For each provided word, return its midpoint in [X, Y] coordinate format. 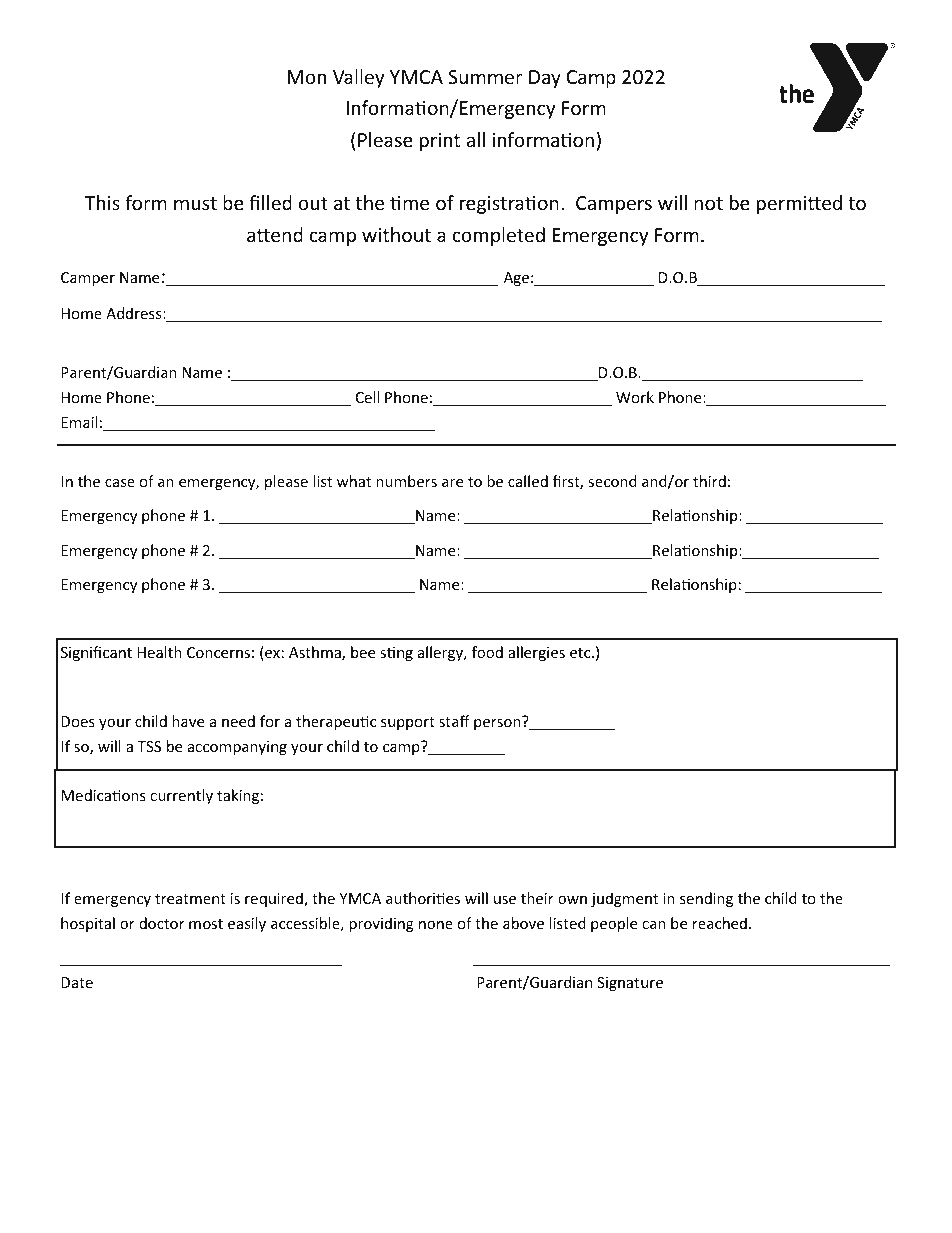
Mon [307, 77]
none [436, 925]
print [440, 142]
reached [720, 923]
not [708, 203]
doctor [162, 923]
